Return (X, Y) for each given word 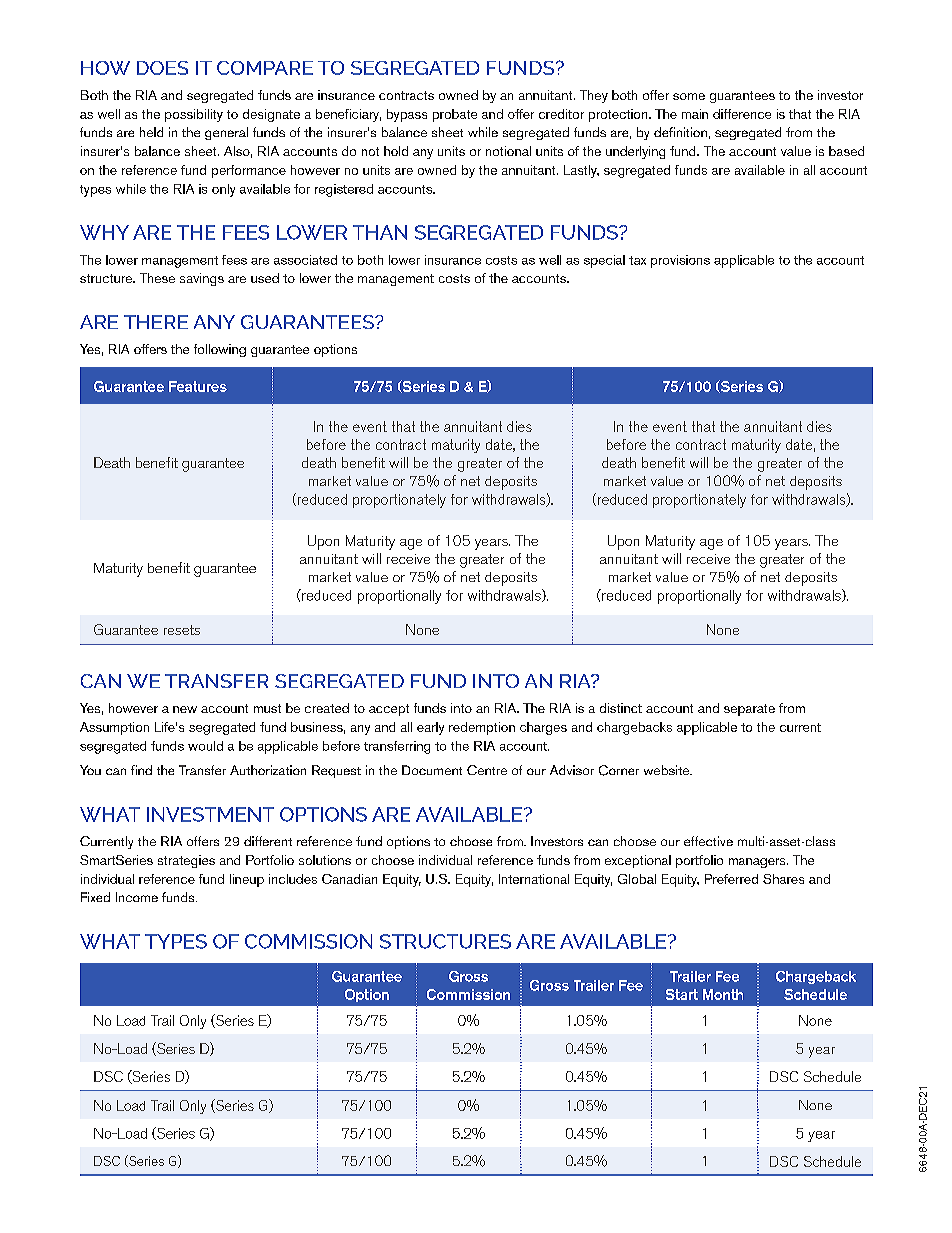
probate (455, 115)
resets (182, 630)
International (534, 879)
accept (389, 710)
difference (742, 114)
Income (137, 897)
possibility (194, 115)
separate (749, 710)
